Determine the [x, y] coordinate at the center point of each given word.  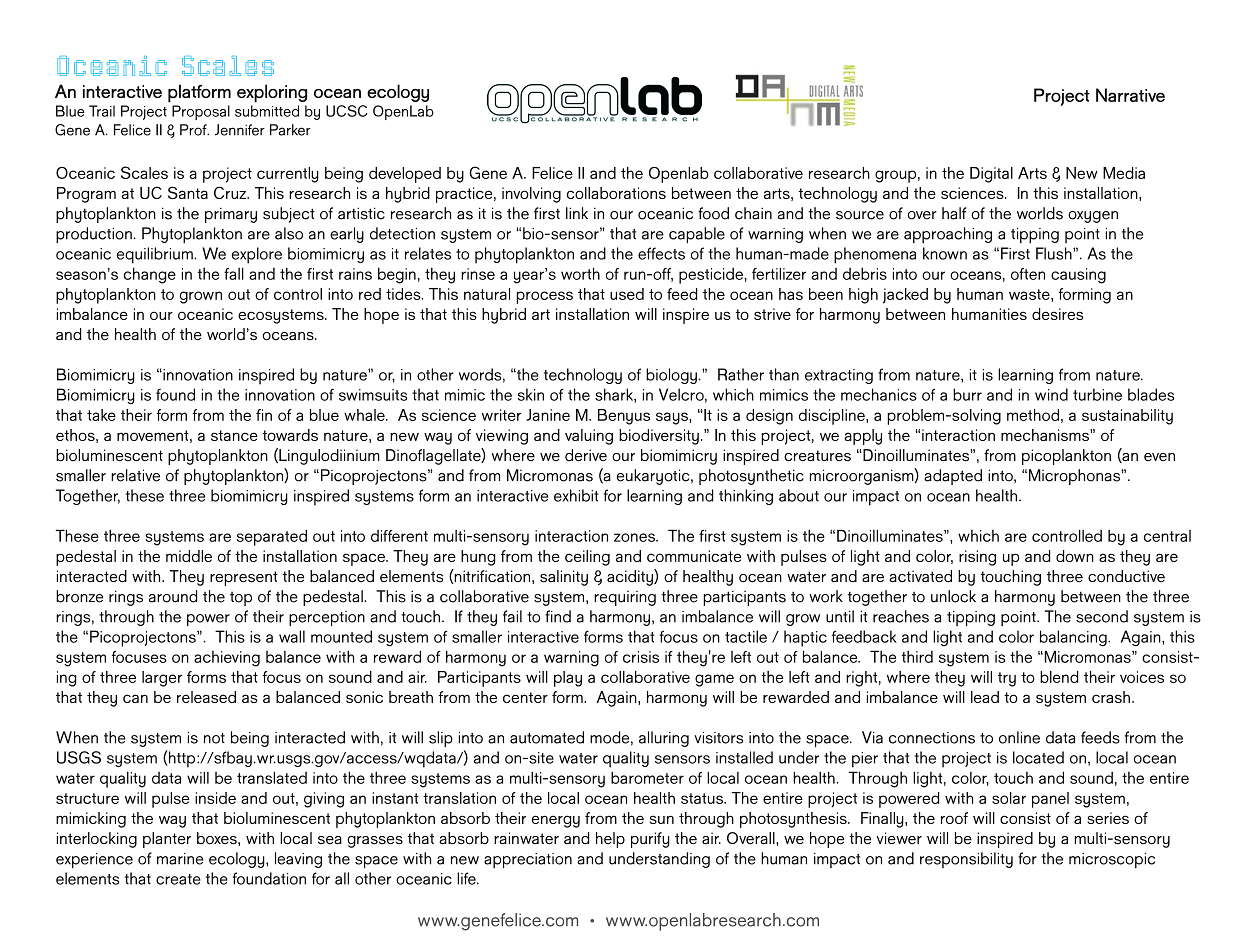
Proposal [201, 112]
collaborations [616, 193]
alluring [664, 739]
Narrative [1130, 95]
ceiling [587, 558]
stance [234, 435]
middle [189, 556]
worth [580, 273]
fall [234, 273]
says [673, 418]
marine [180, 859]
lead [985, 697]
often [1028, 274]
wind [1051, 394]
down [1075, 556]
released [206, 697]
